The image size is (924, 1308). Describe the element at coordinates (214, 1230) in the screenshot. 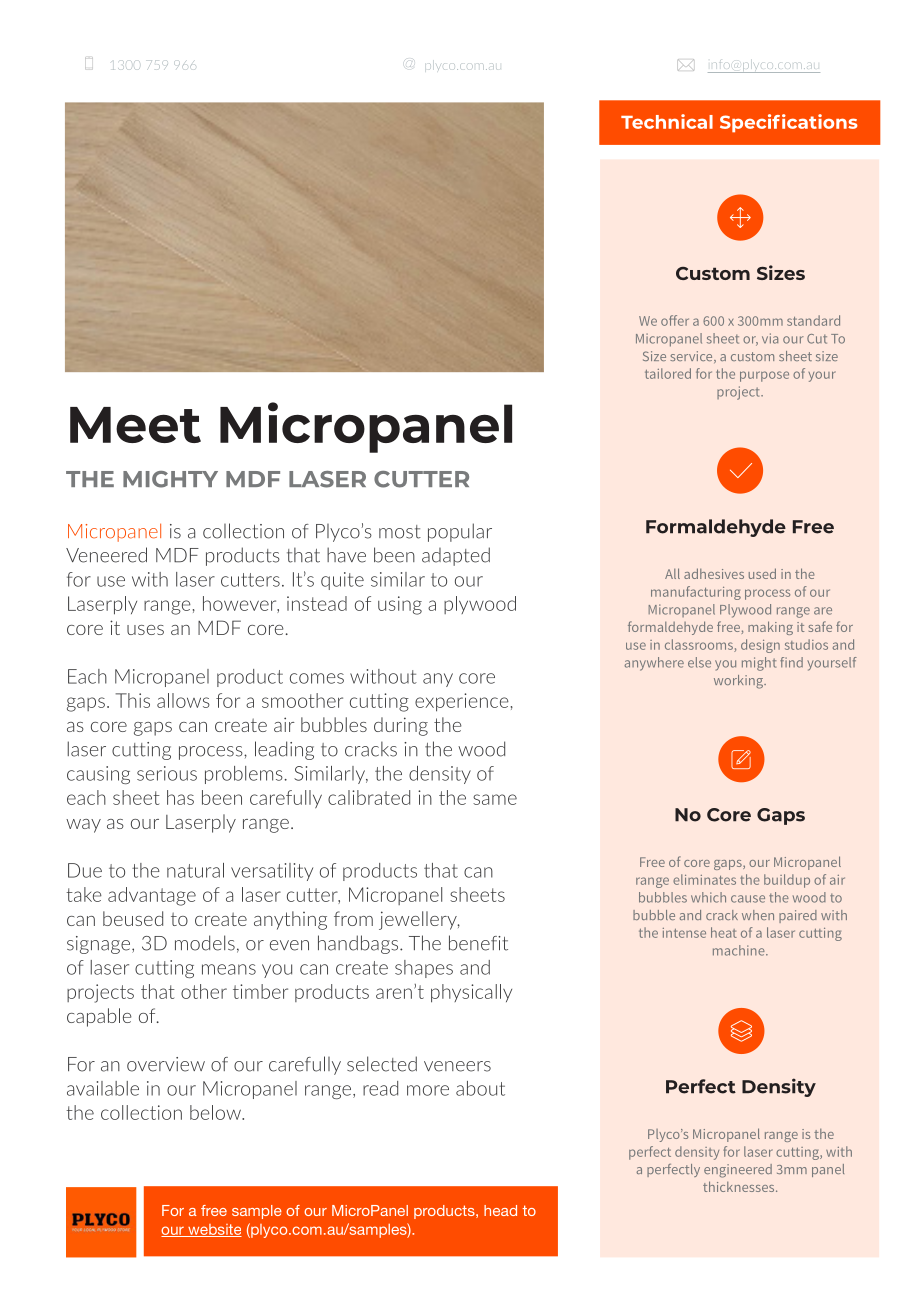

I see `website` at that location.
